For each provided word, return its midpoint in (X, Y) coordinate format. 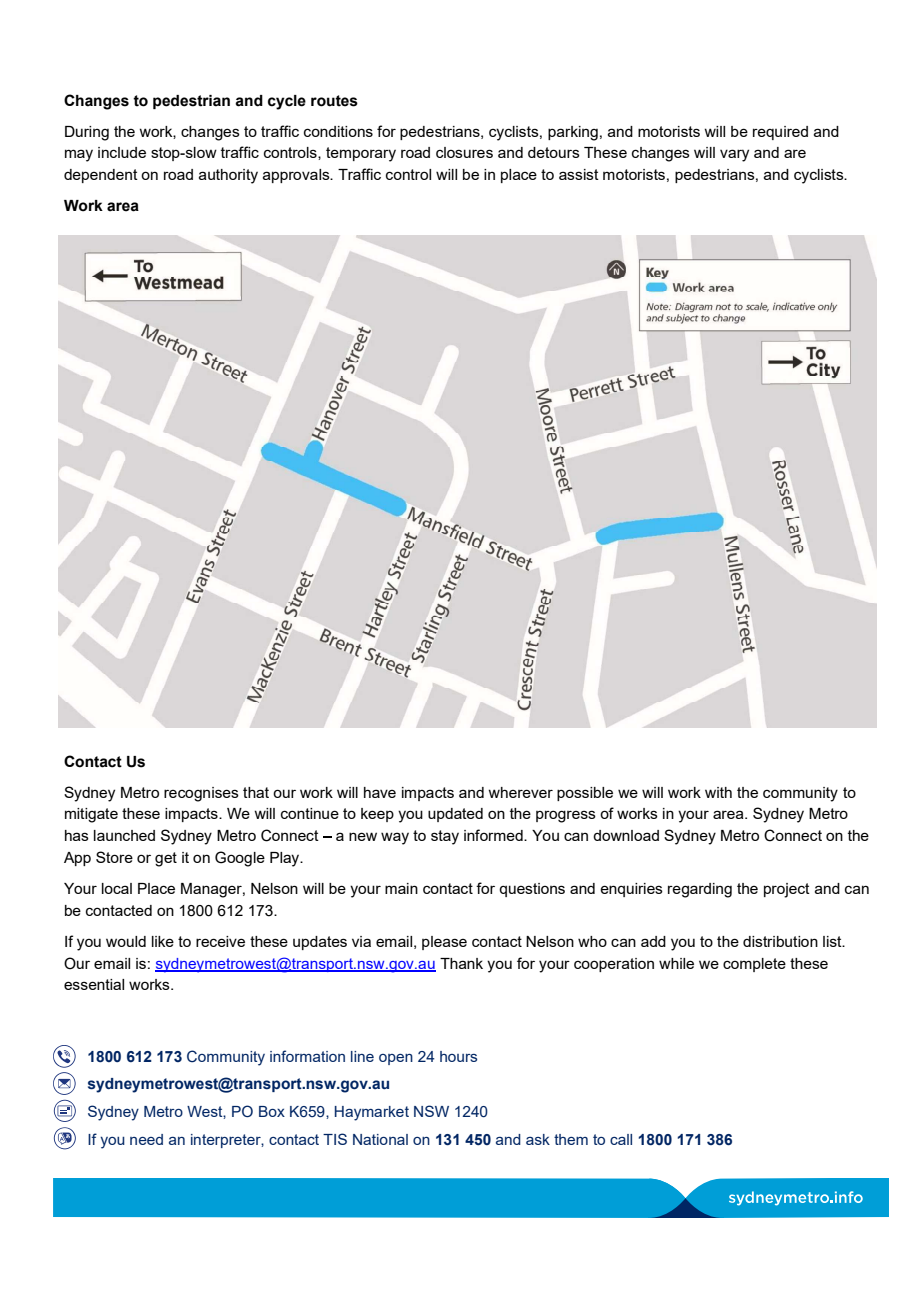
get (166, 859)
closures (464, 152)
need (146, 1139)
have (380, 792)
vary (734, 155)
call (621, 1139)
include (122, 152)
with (718, 792)
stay (445, 837)
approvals (297, 176)
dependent (101, 176)
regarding (700, 890)
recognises (201, 794)
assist (579, 174)
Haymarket (372, 1113)
